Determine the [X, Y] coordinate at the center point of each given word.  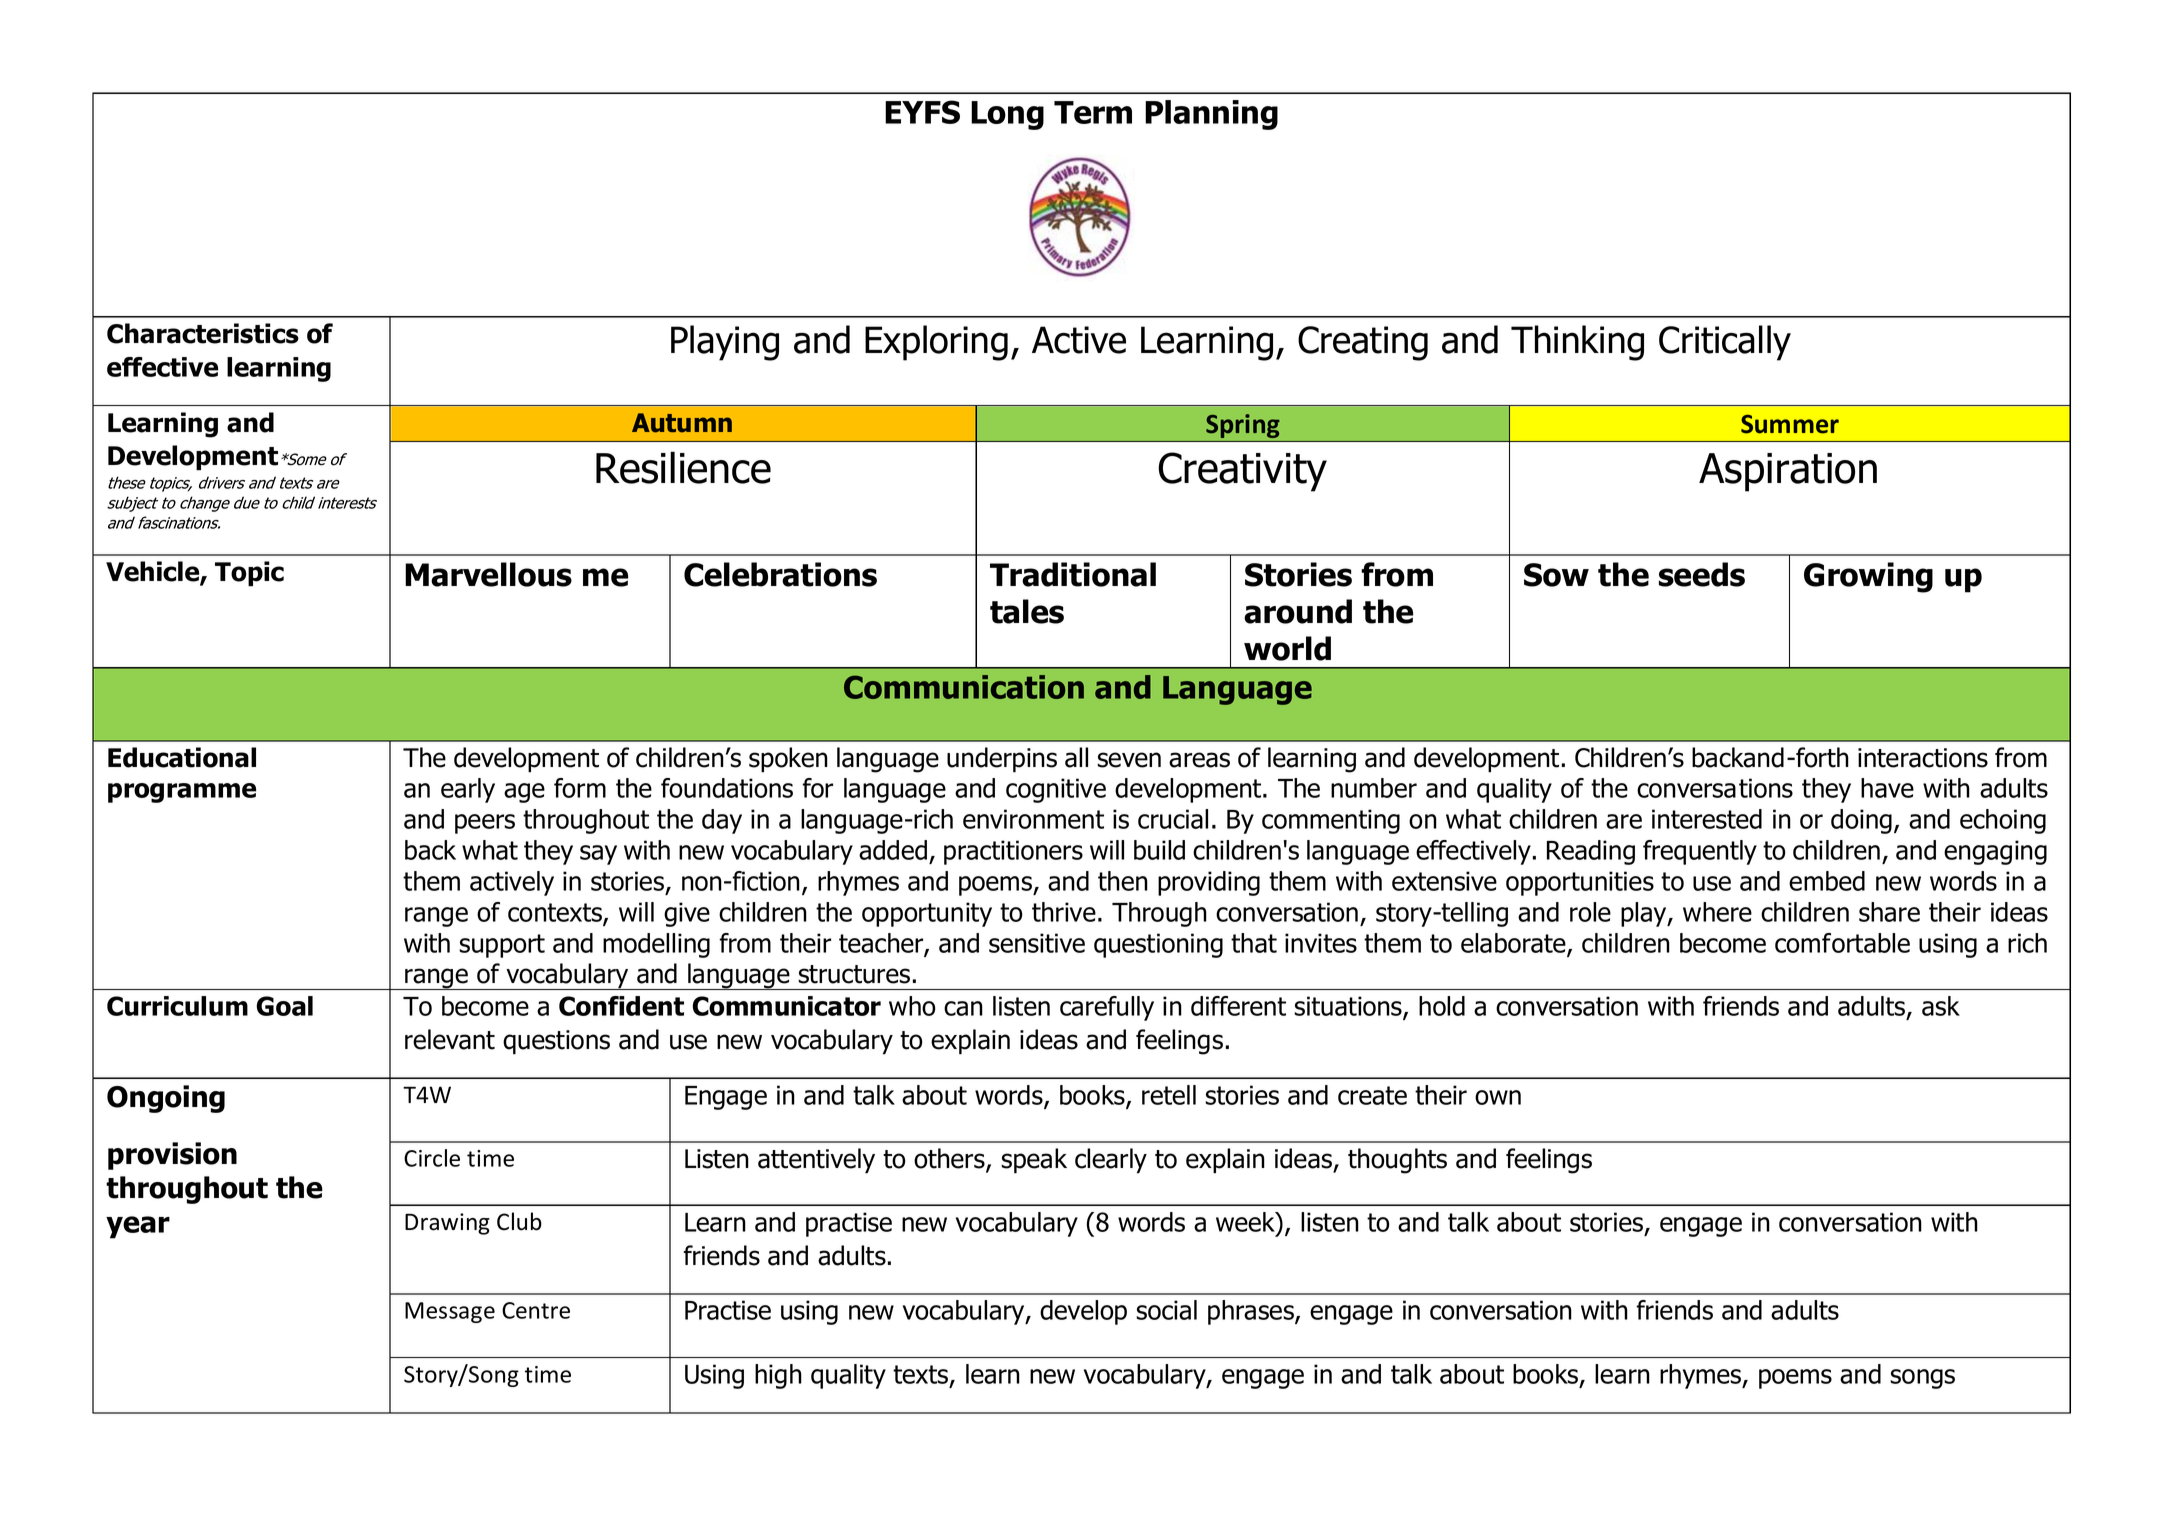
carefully [1107, 1008]
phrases [1252, 1312]
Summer [1790, 424]
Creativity [1242, 472]
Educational [182, 757]
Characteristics [203, 333]
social [1166, 1310]
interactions [1923, 758]
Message [450, 1312]
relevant [450, 1039]
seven [1129, 760]
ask [1941, 1006]
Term [1093, 112]
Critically [1725, 343]
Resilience [683, 467]
